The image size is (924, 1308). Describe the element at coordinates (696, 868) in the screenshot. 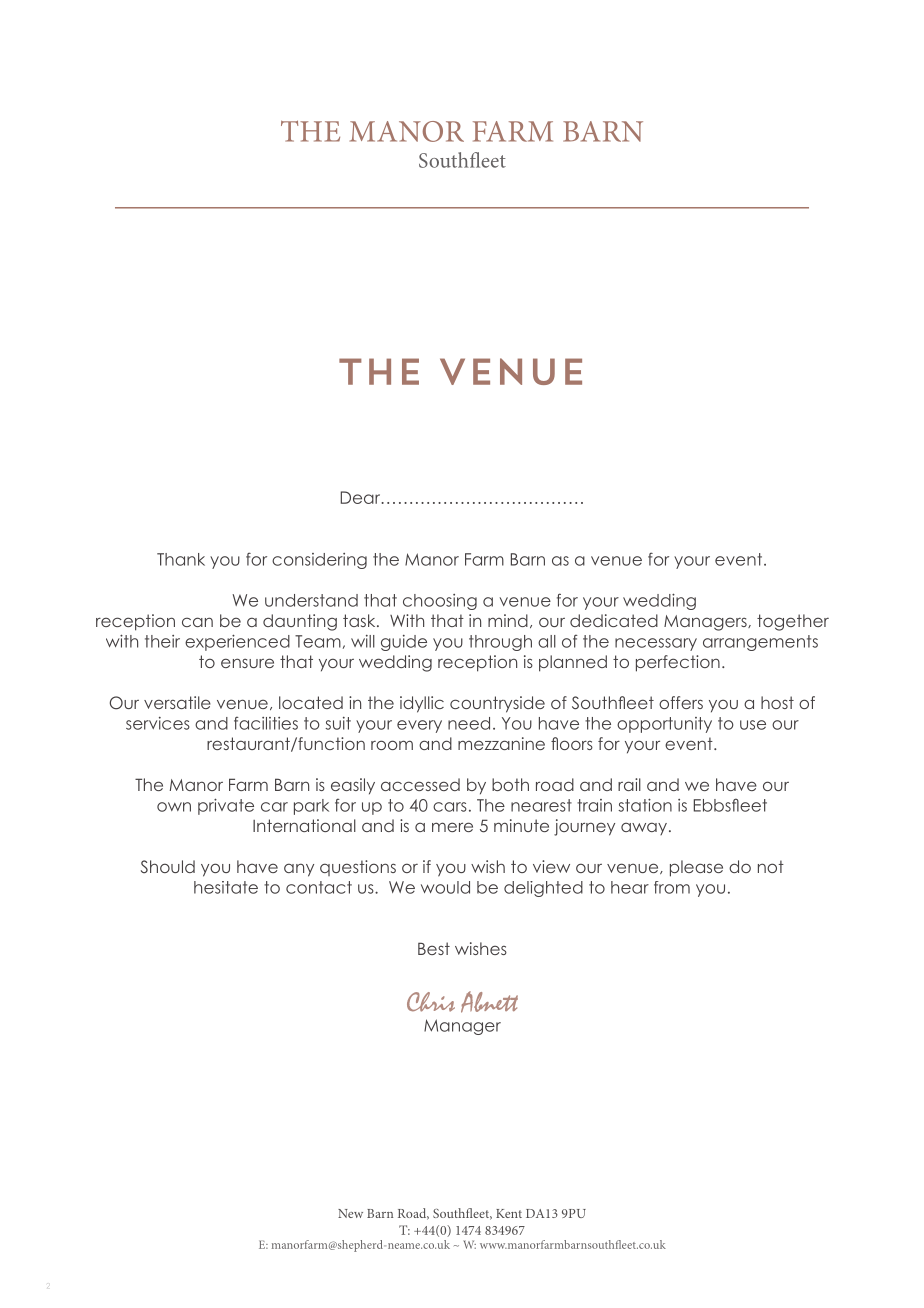

I see `please` at that location.
